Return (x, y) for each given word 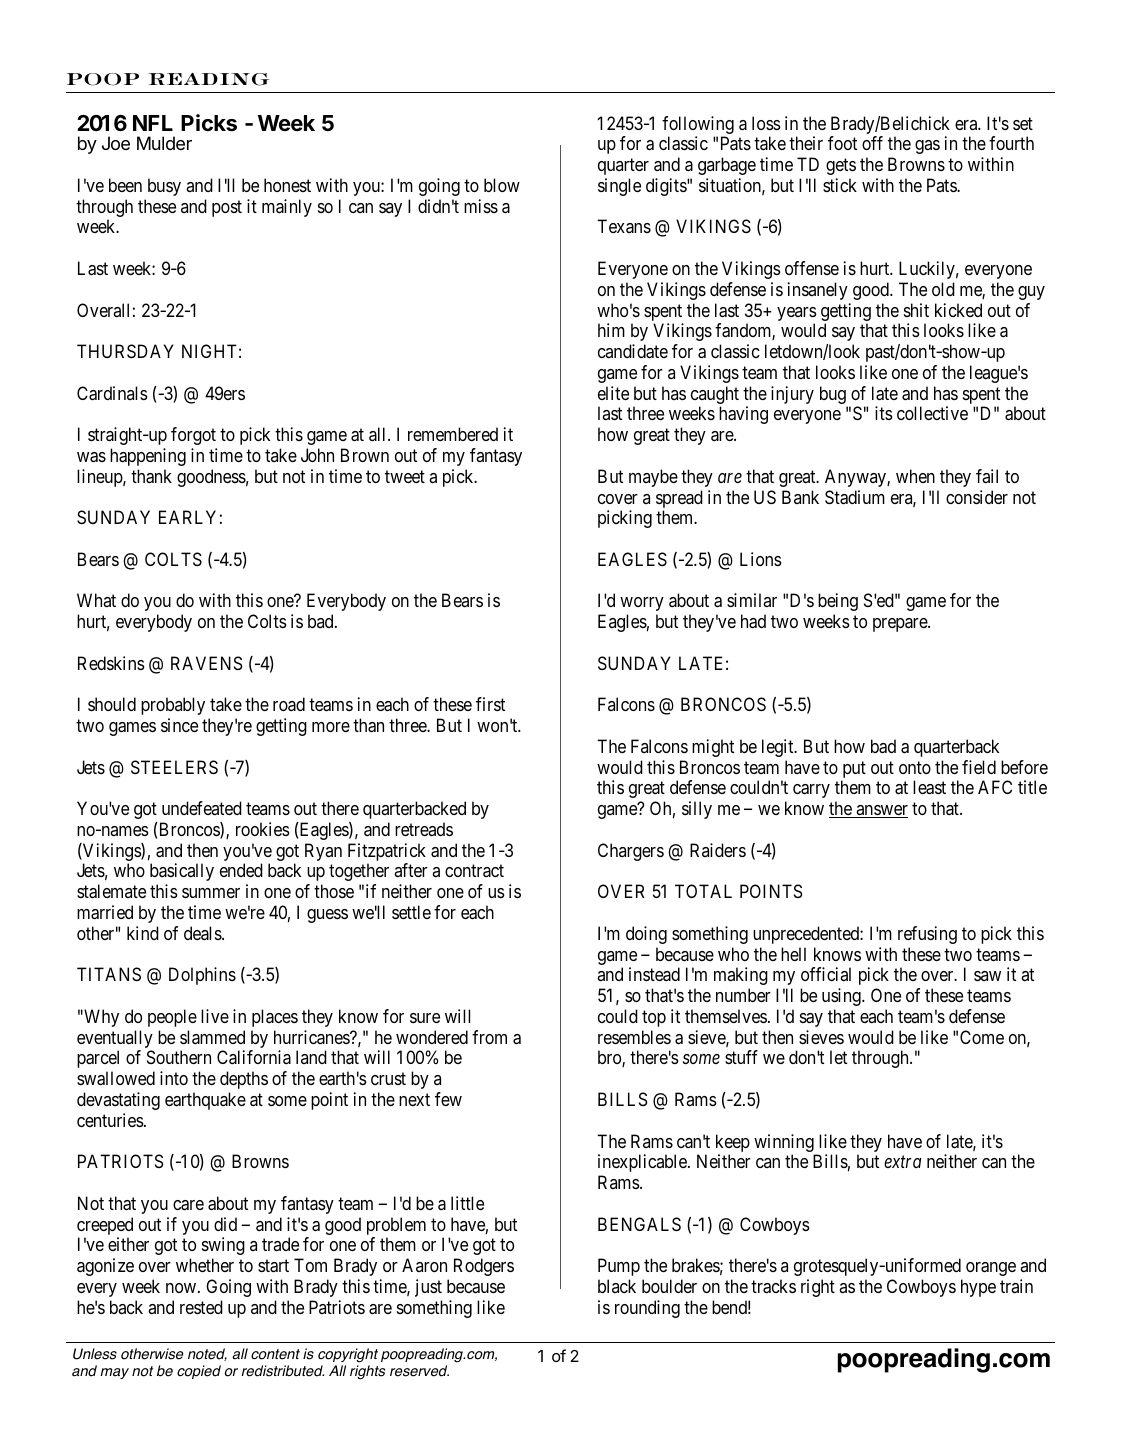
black (617, 1286)
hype (978, 1288)
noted (207, 1354)
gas (927, 147)
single (619, 187)
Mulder (164, 143)
